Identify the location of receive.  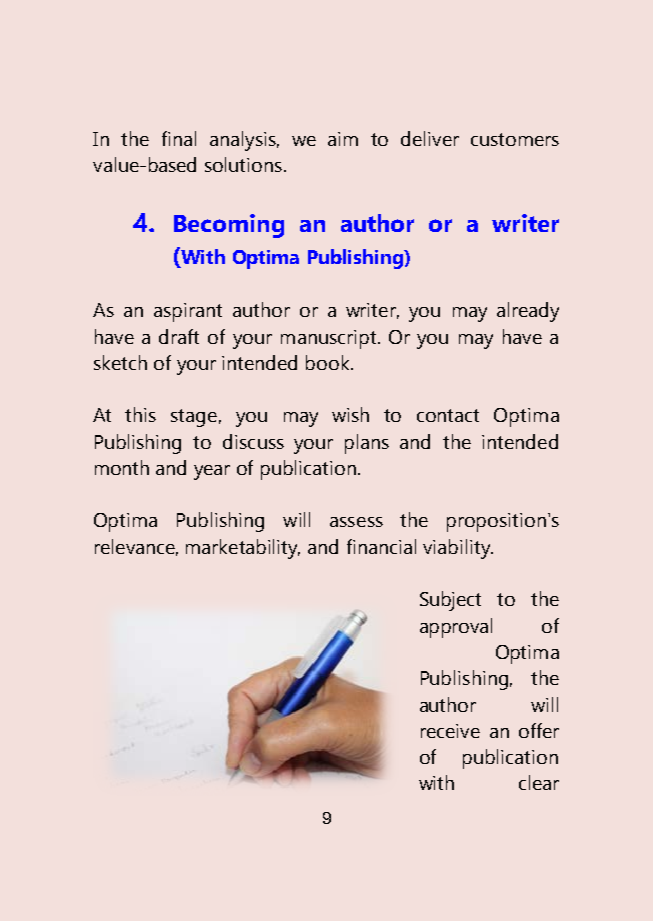
(450, 731).
